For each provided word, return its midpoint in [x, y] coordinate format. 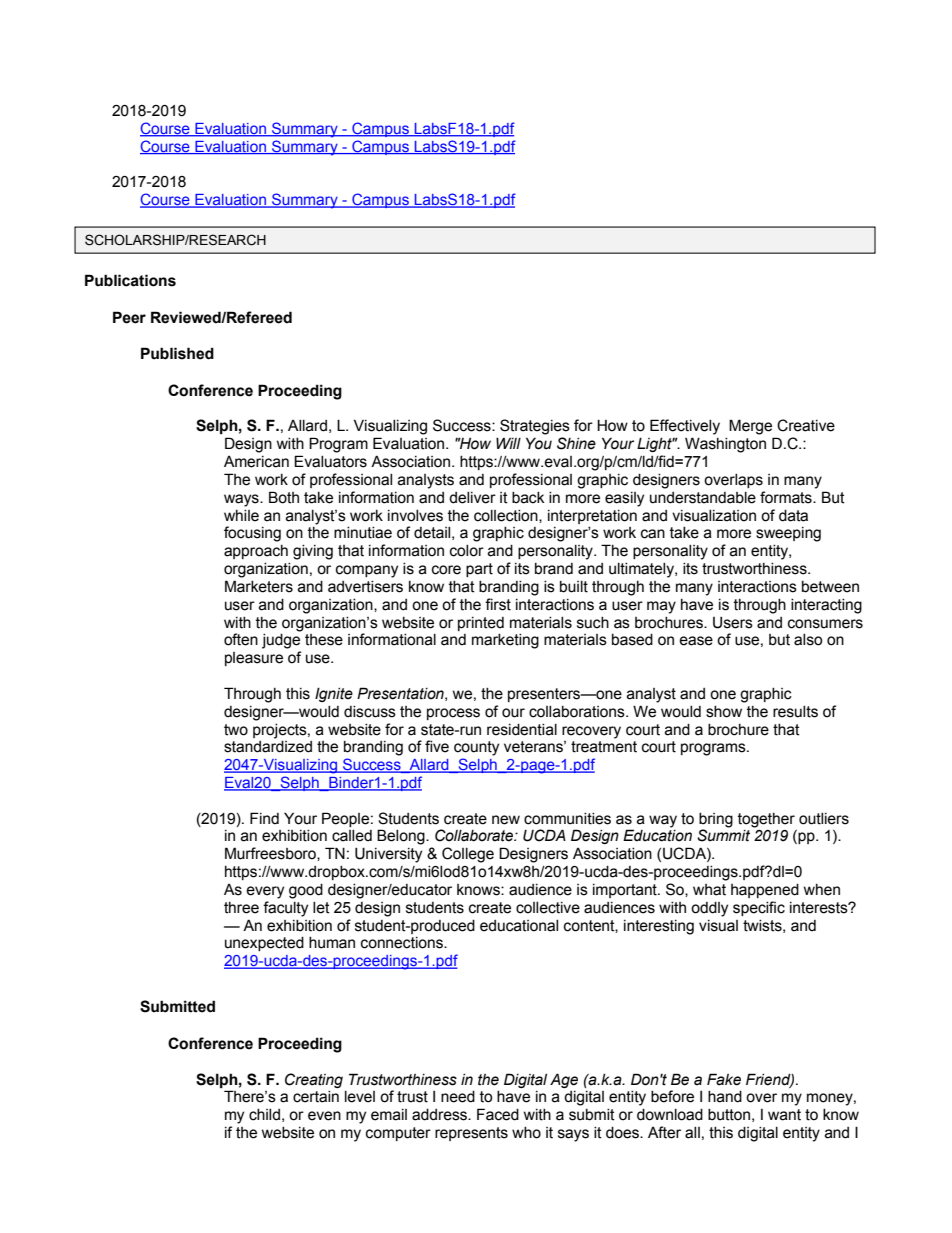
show [724, 712]
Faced [498, 1114]
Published [177, 353]
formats [787, 497]
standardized [268, 747]
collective [548, 908]
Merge [750, 427]
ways [242, 500]
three [241, 908]
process [453, 714]
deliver [472, 498]
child [264, 1115]
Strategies [535, 427]
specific [759, 908]
